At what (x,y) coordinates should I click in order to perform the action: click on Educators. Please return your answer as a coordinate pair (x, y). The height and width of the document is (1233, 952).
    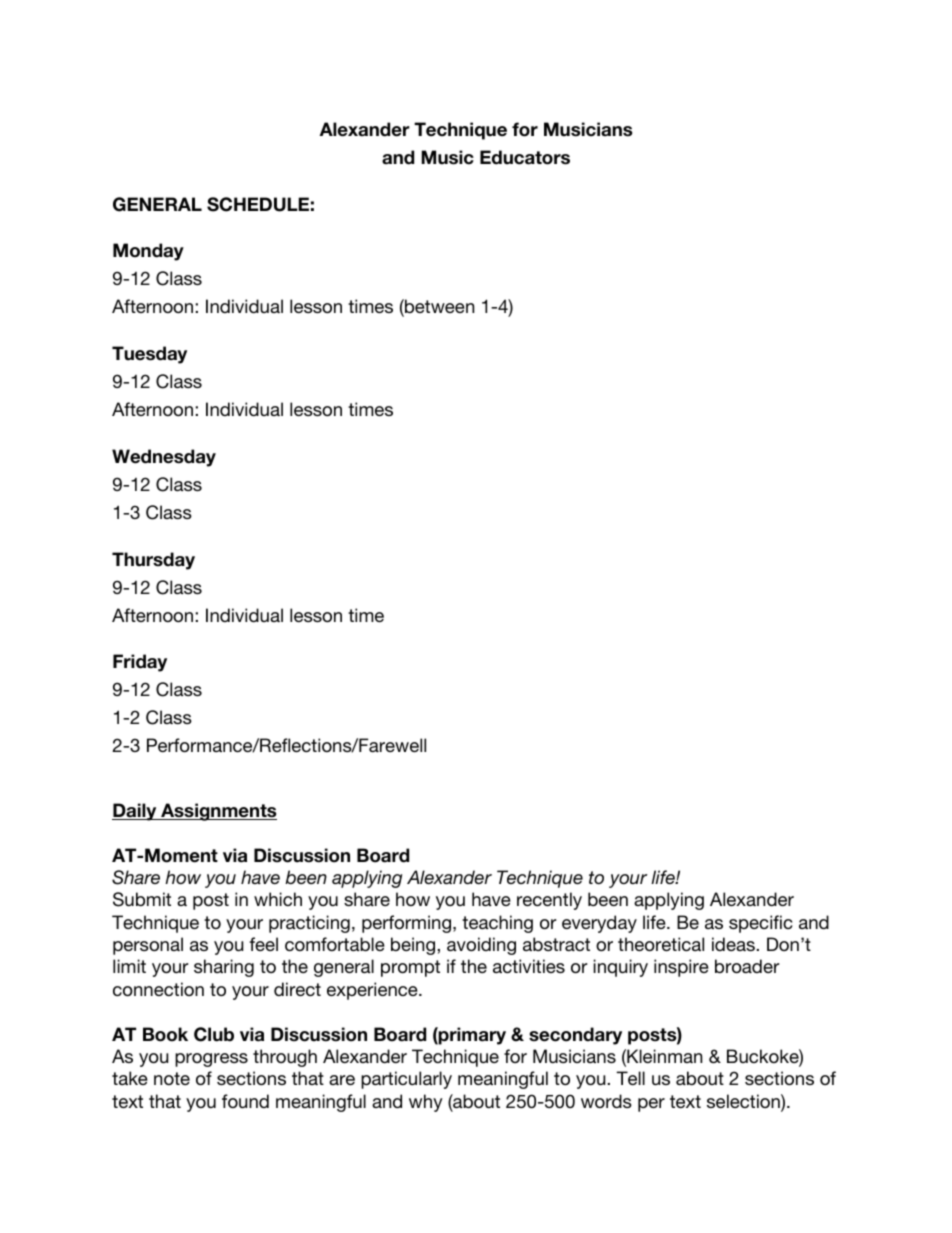
    Looking at the image, I should click on (525, 157).
